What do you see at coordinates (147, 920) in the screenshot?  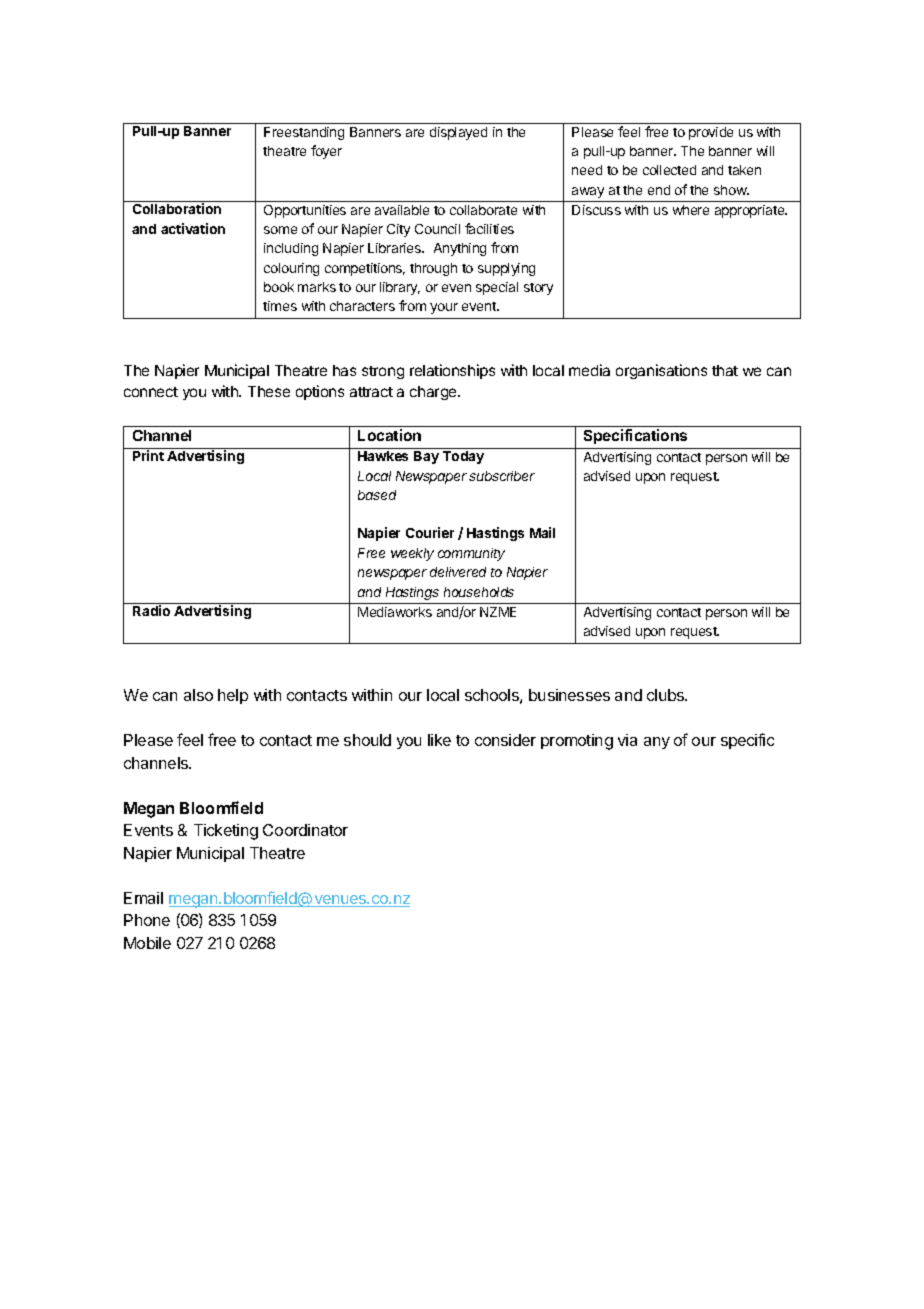 I see `Phone` at bounding box center [147, 920].
